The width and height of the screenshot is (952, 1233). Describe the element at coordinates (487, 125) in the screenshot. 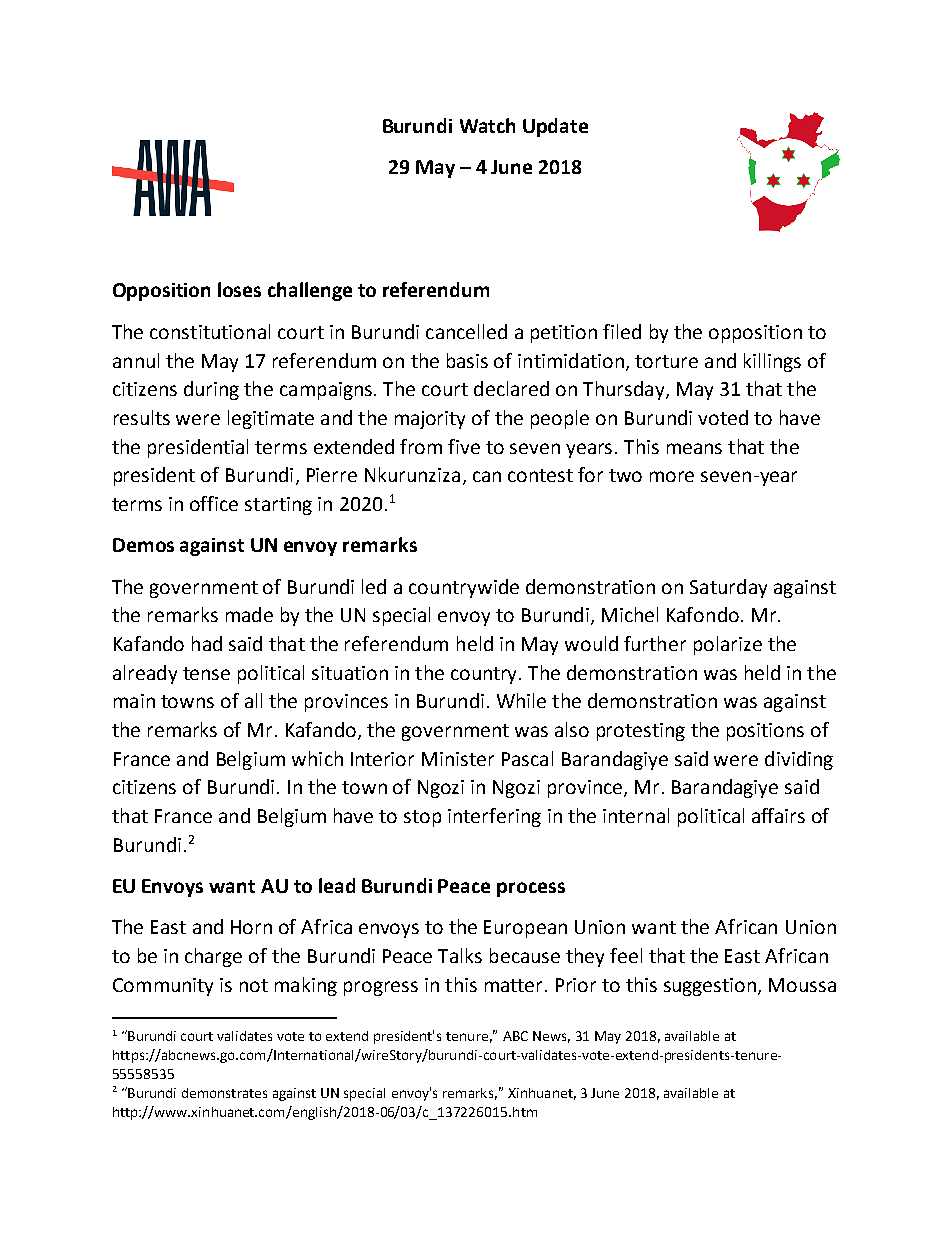

I see `Watch` at that location.
